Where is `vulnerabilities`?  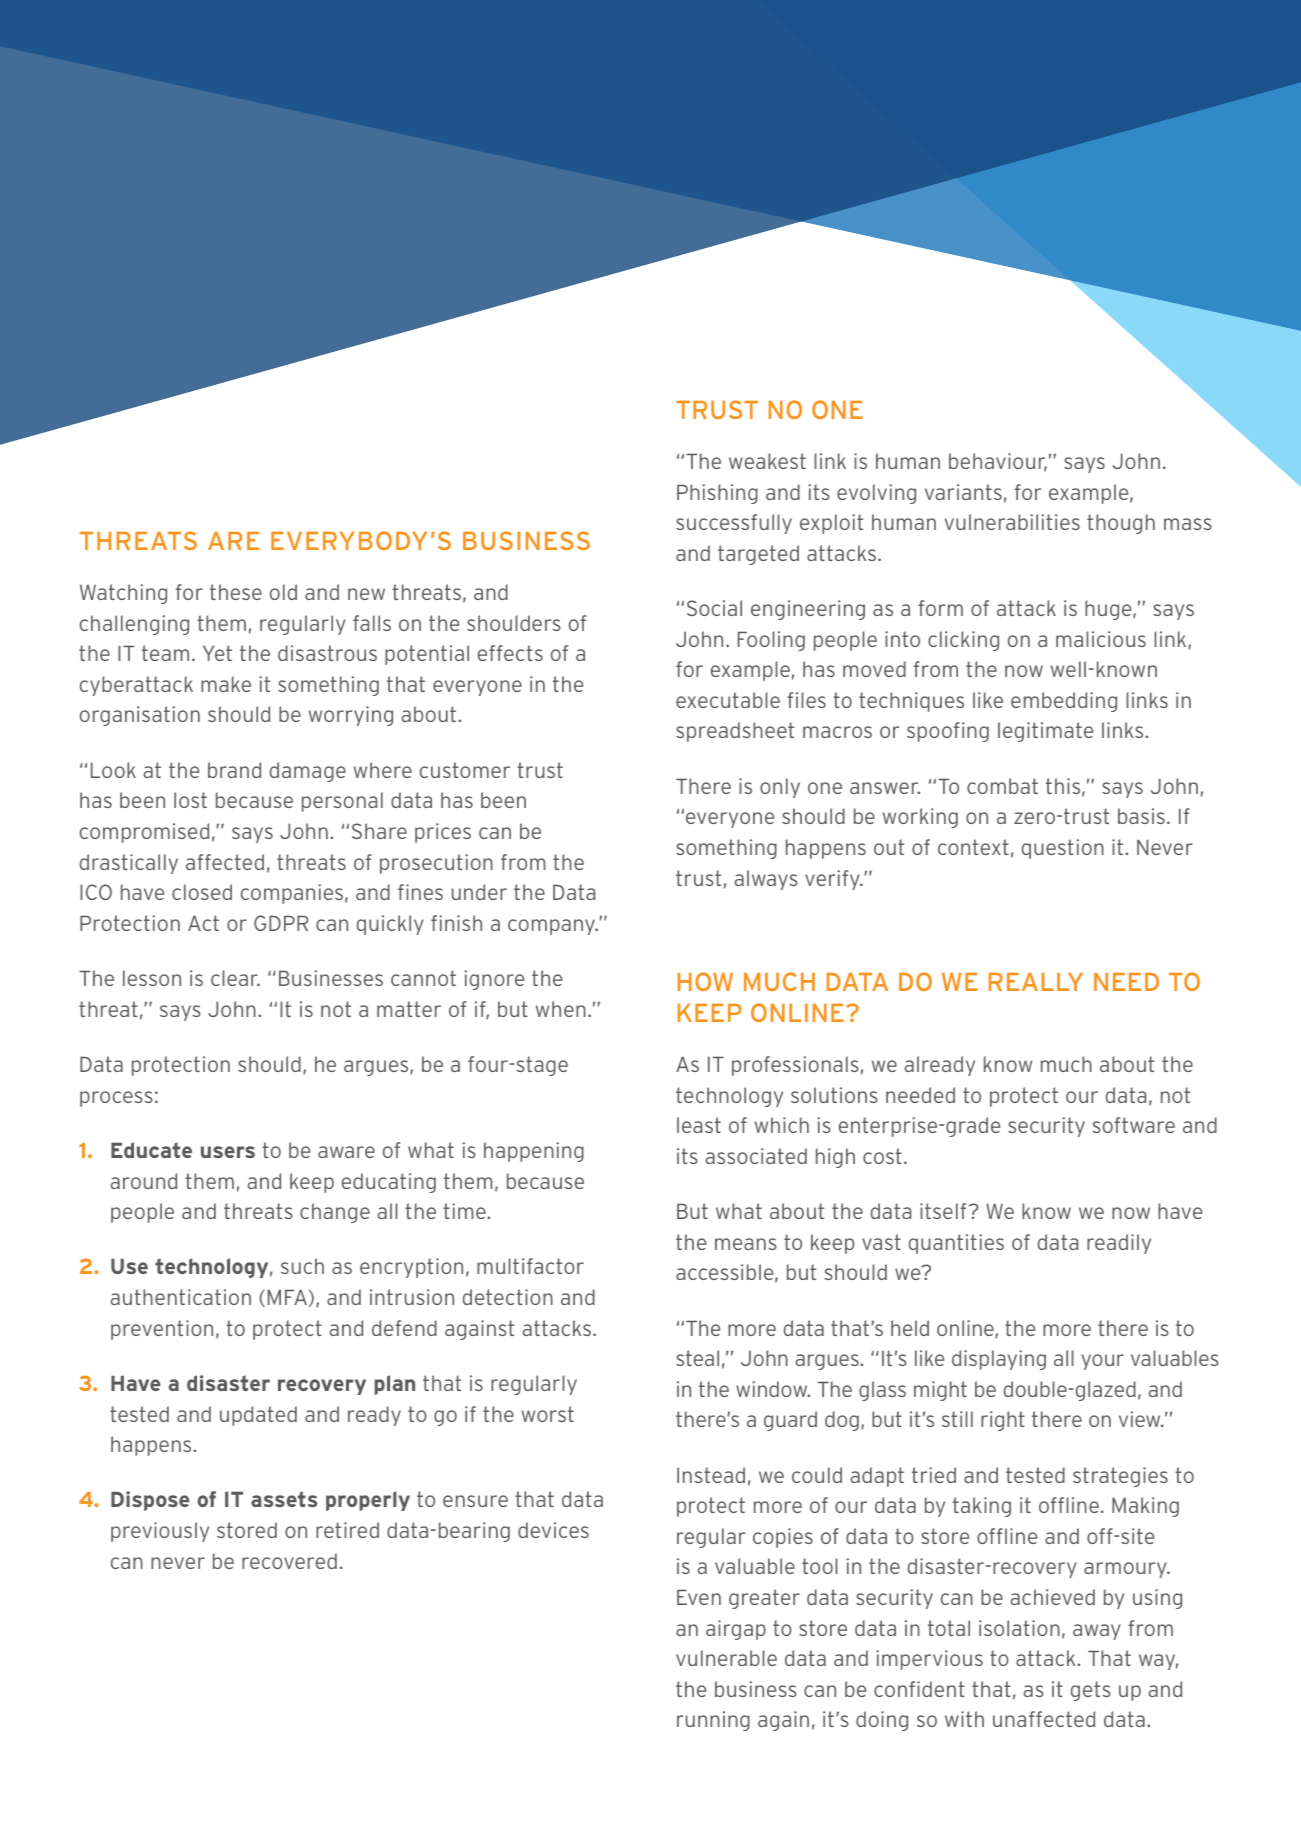
vulnerabilities is located at coordinates (1012, 522).
